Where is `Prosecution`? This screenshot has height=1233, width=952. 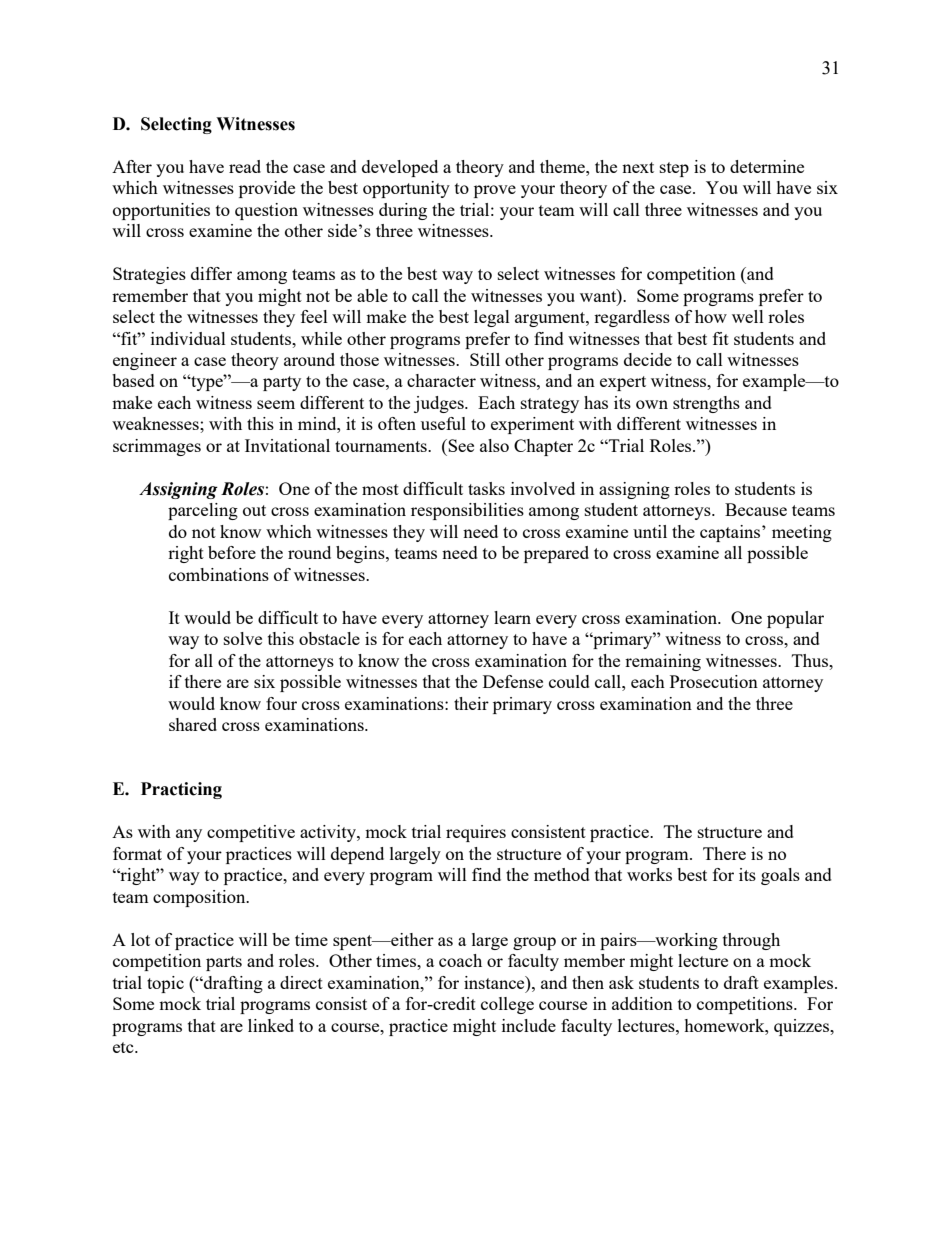 Prosecution is located at coordinates (714, 681).
